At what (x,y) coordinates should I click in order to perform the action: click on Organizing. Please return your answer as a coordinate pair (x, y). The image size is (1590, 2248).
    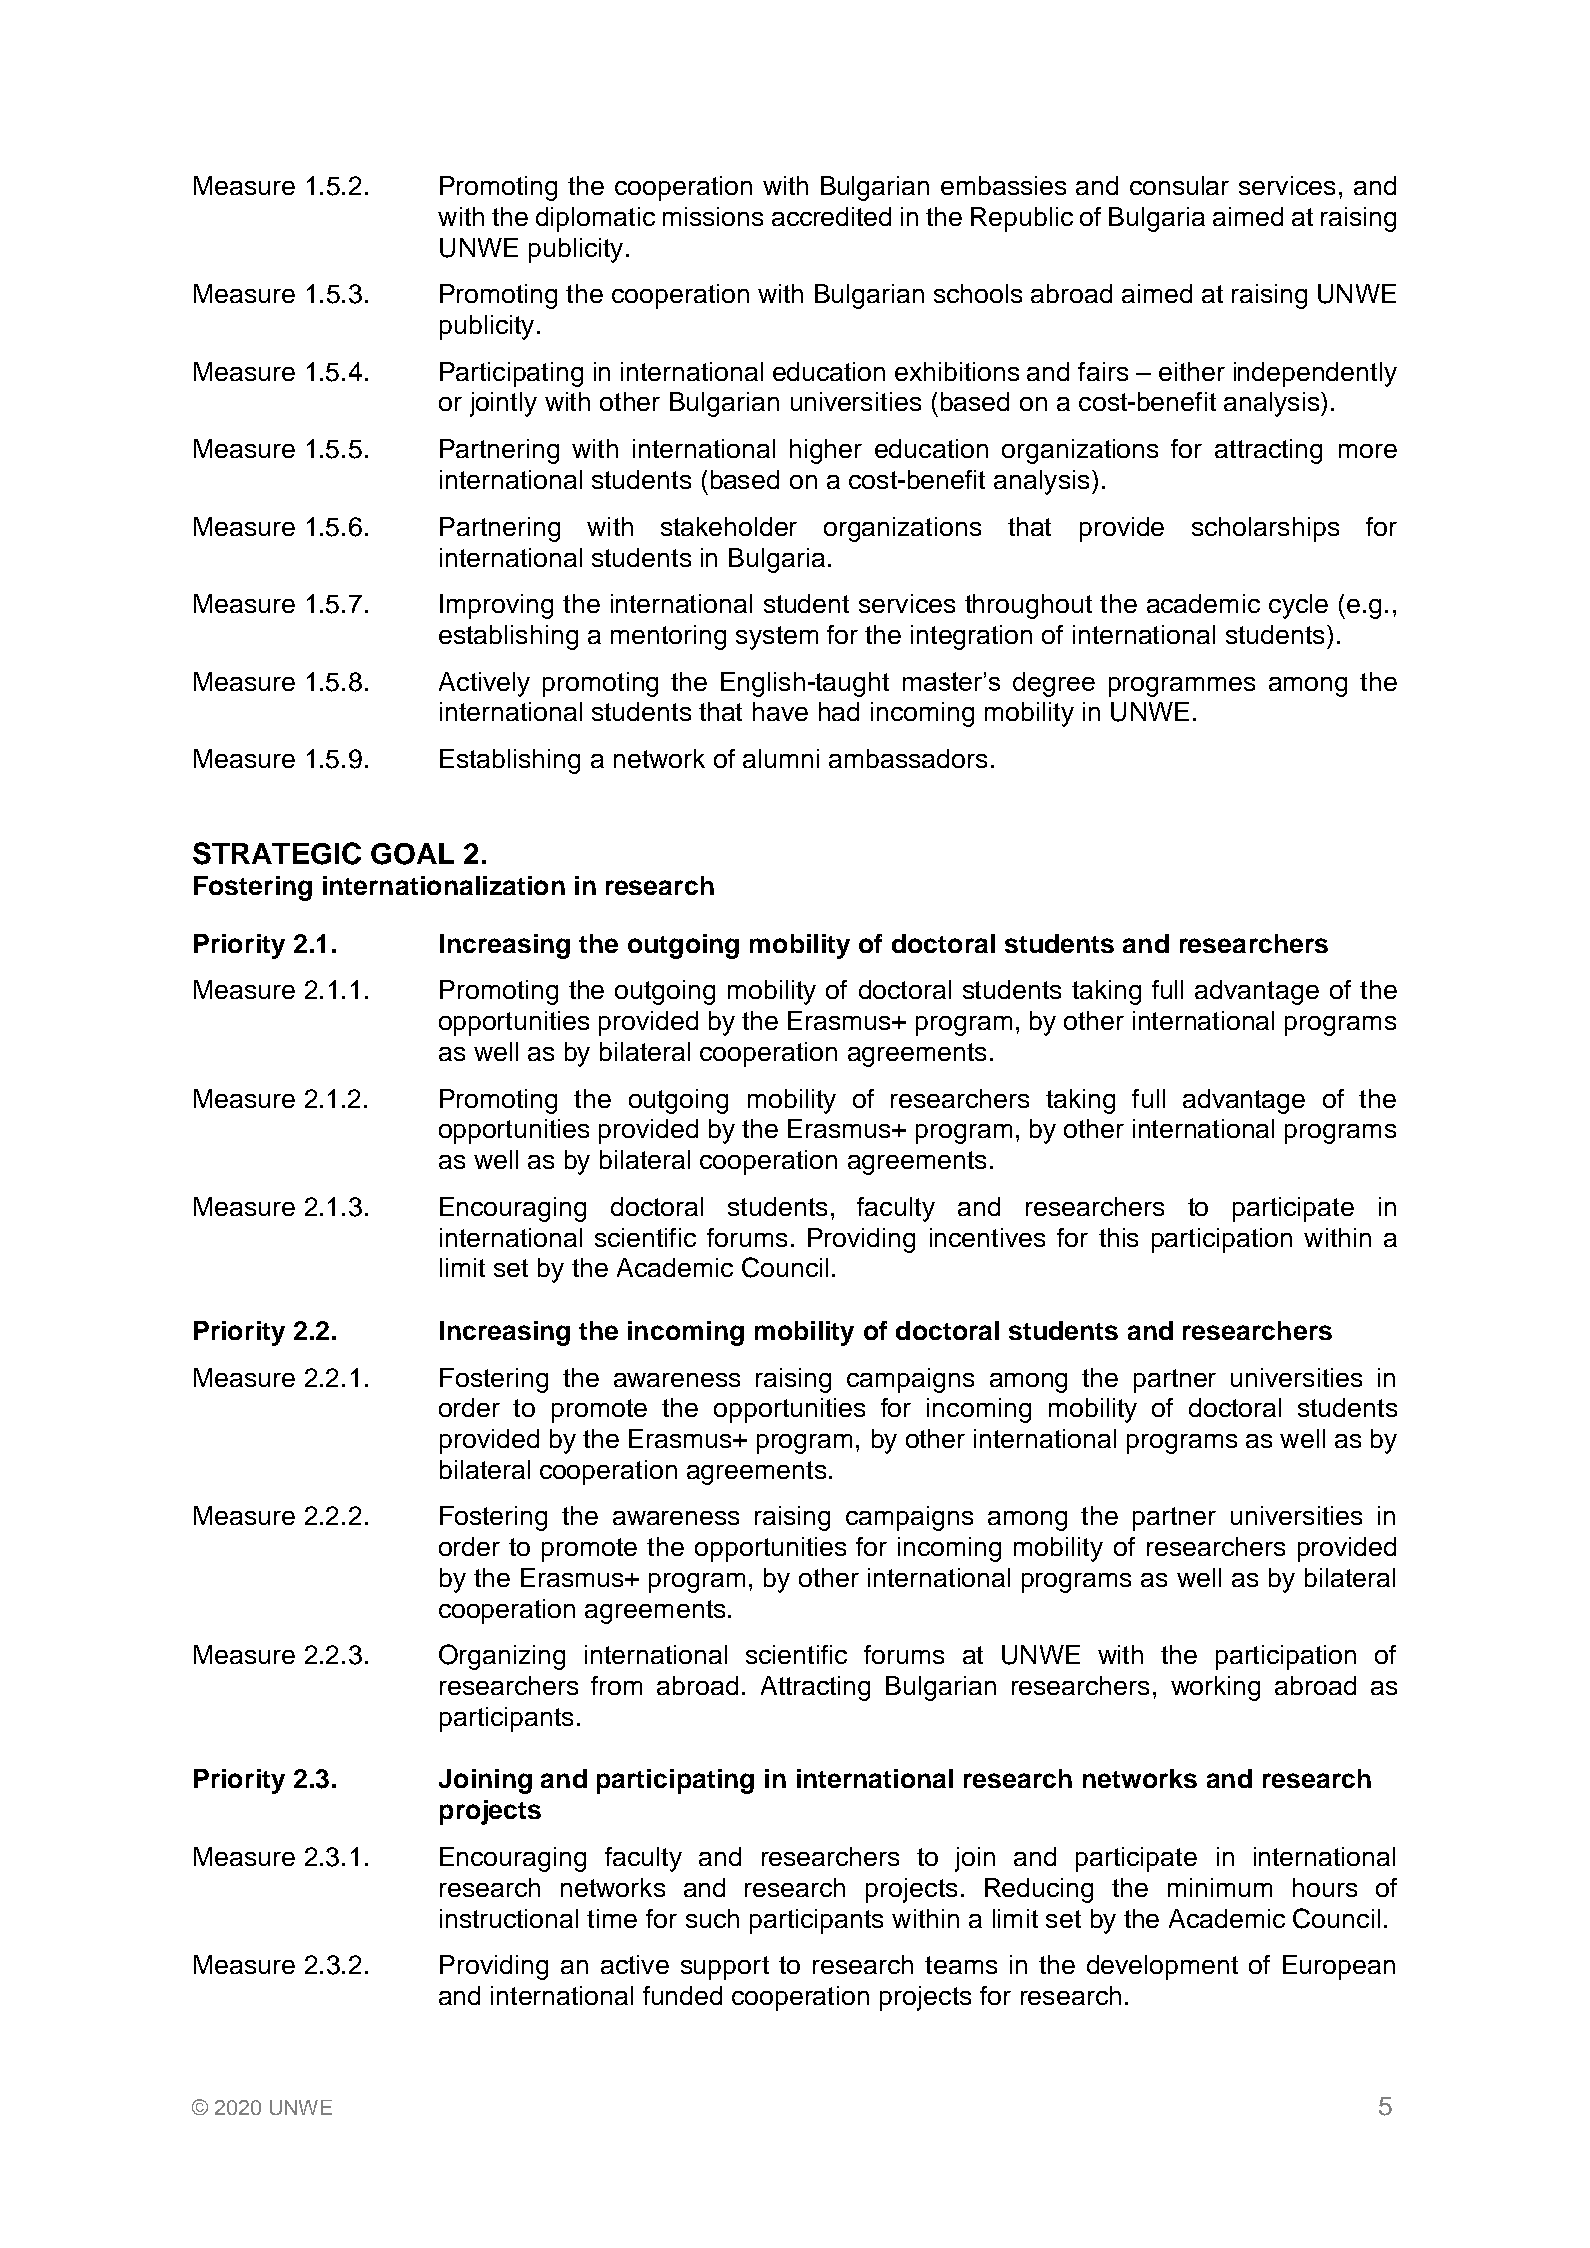
    Looking at the image, I should click on (502, 1657).
